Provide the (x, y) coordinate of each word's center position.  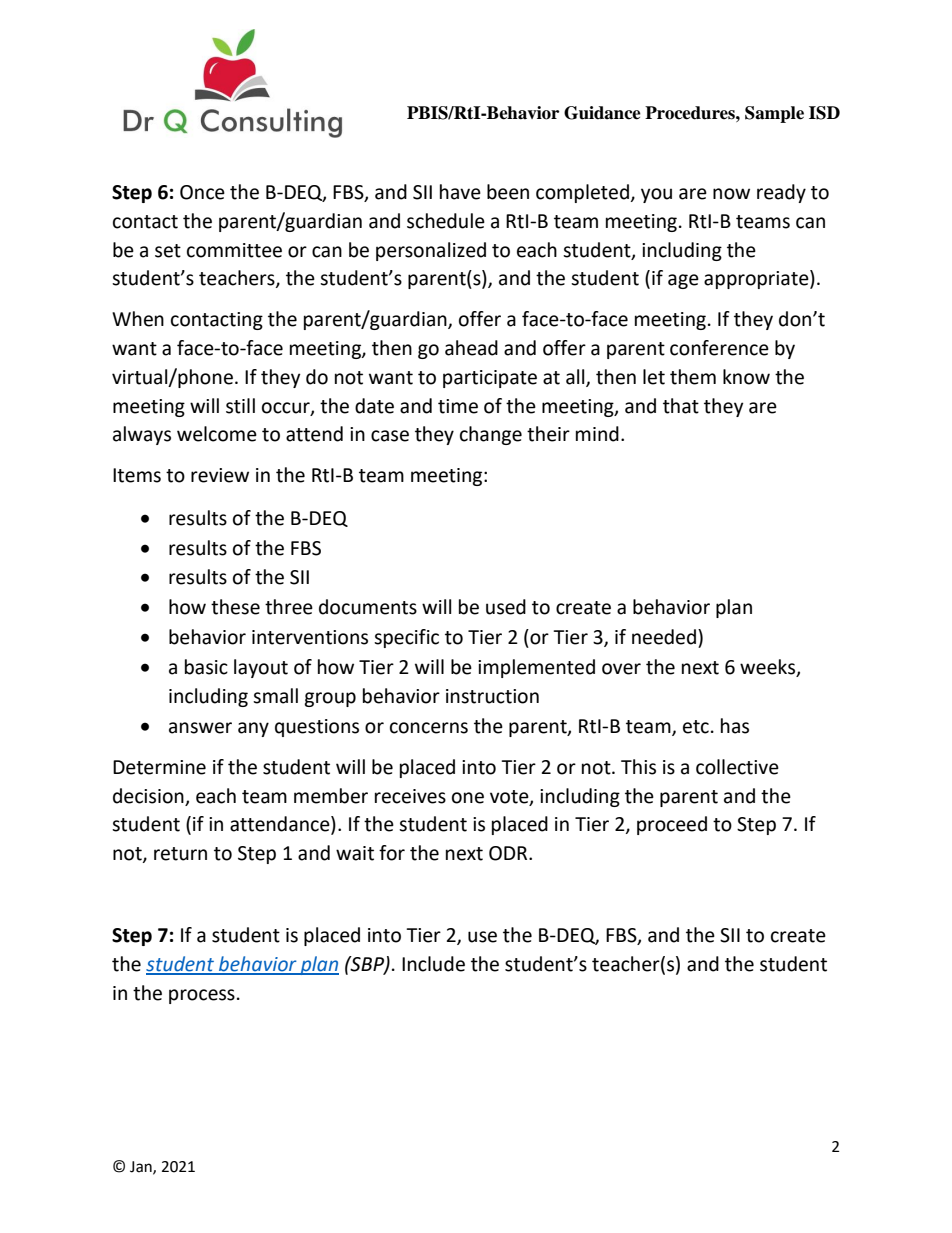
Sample (774, 114)
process (202, 996)
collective (737, 767)
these (235, 607)
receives (410, 796)
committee (234, 250)
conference (719, 348)
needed (664, 637)
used (506, 607)
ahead (471, 348)
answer (200, 728)
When (138, 319)
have (460, 192)
